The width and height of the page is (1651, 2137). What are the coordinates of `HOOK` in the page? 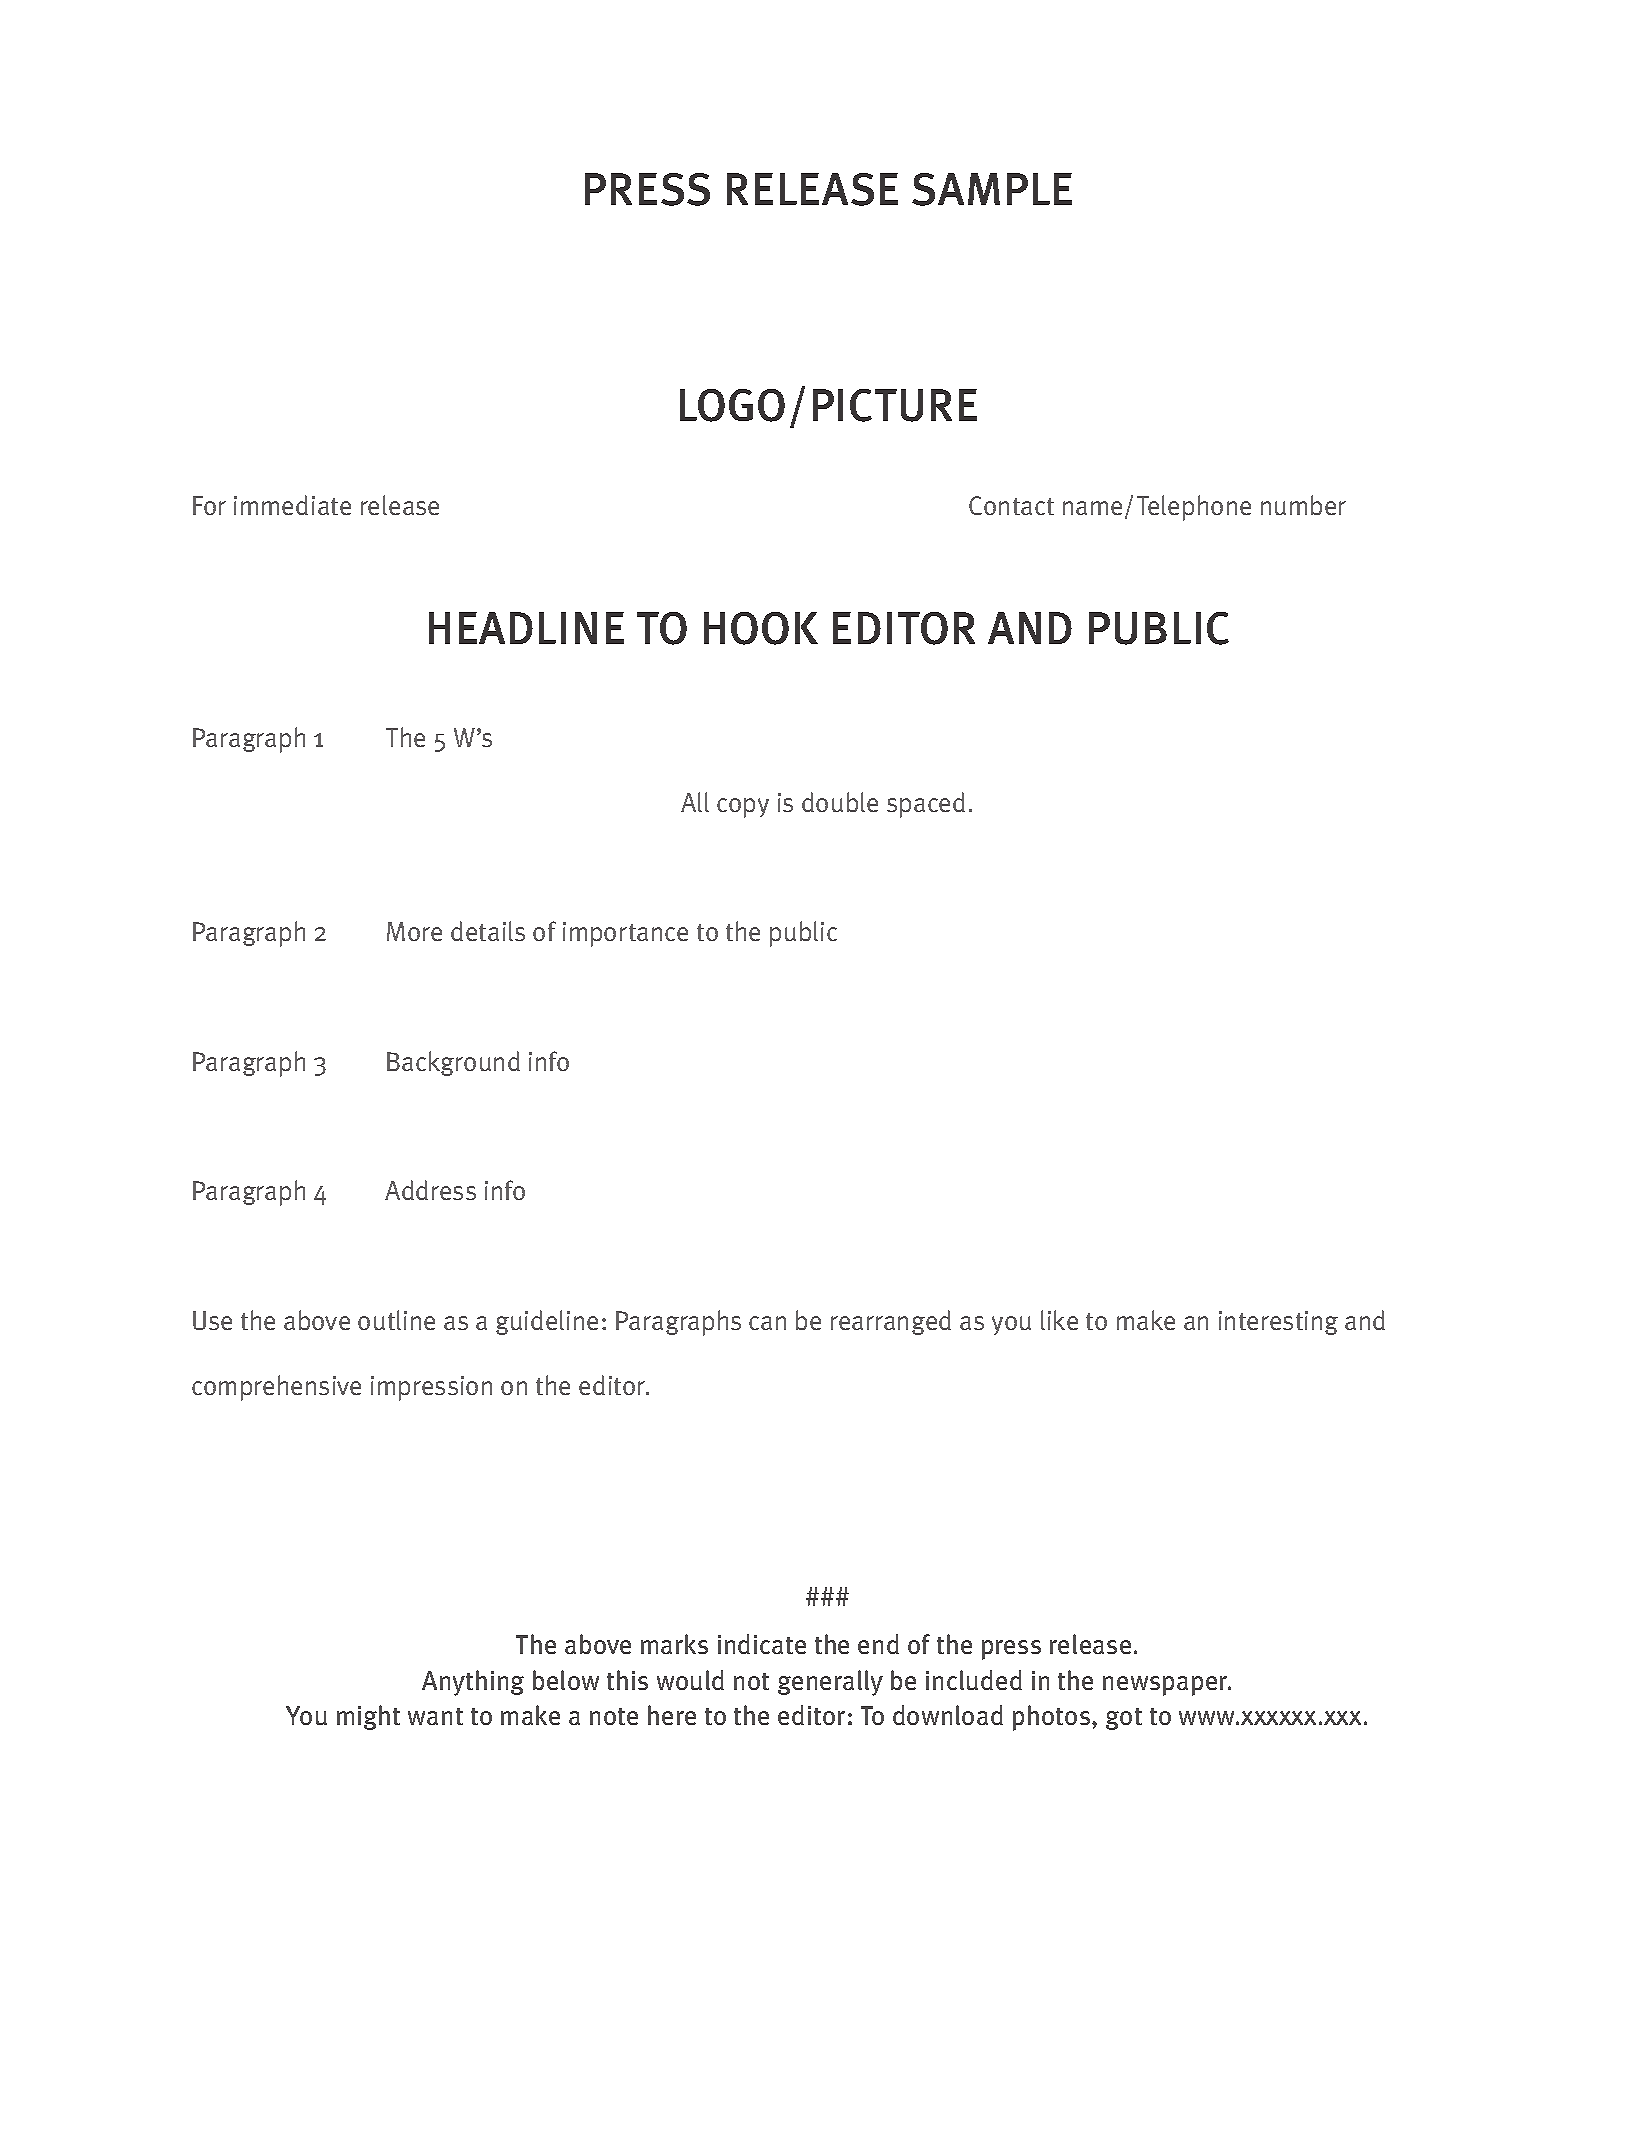 It's located at (761, 628).
